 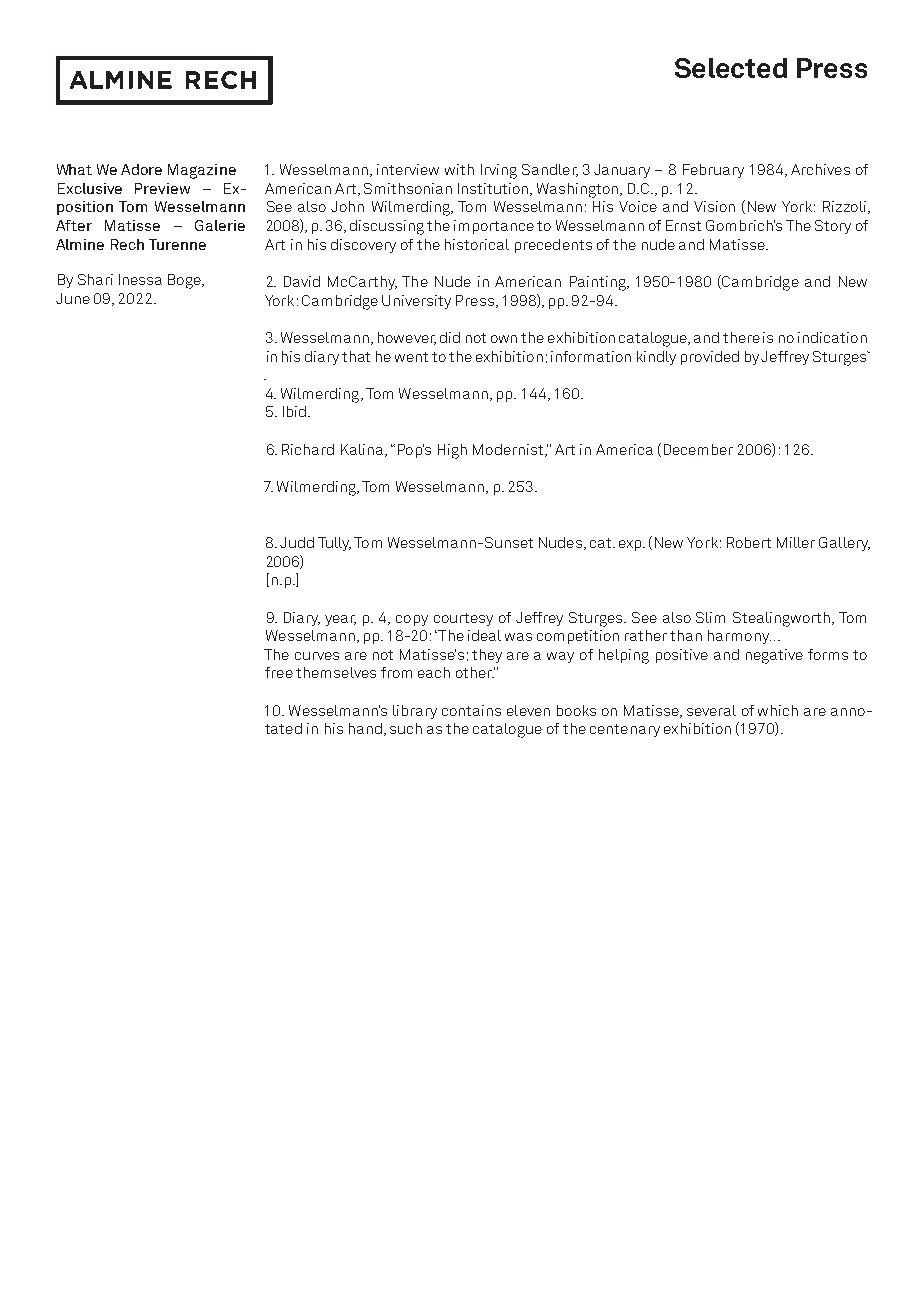 I want to click on Ibid, so click(x=294, y=411).
